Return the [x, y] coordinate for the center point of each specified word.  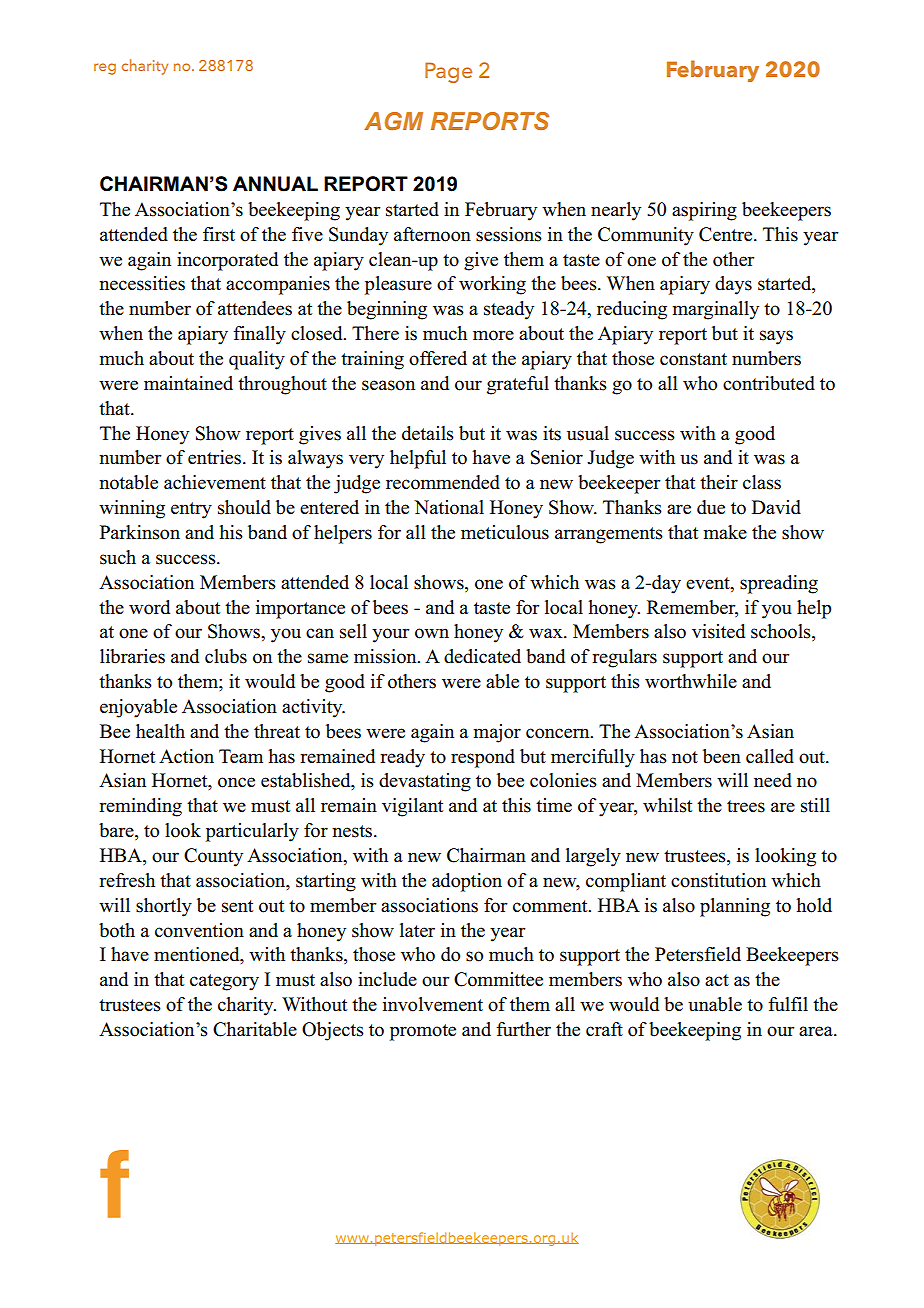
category [224, 982]
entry [191, 510]
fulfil [788, 1004]
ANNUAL [275, 184]
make [725, 532]
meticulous [505, 532]
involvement [433, 1004]
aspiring [704, 211]
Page [448, 72]
